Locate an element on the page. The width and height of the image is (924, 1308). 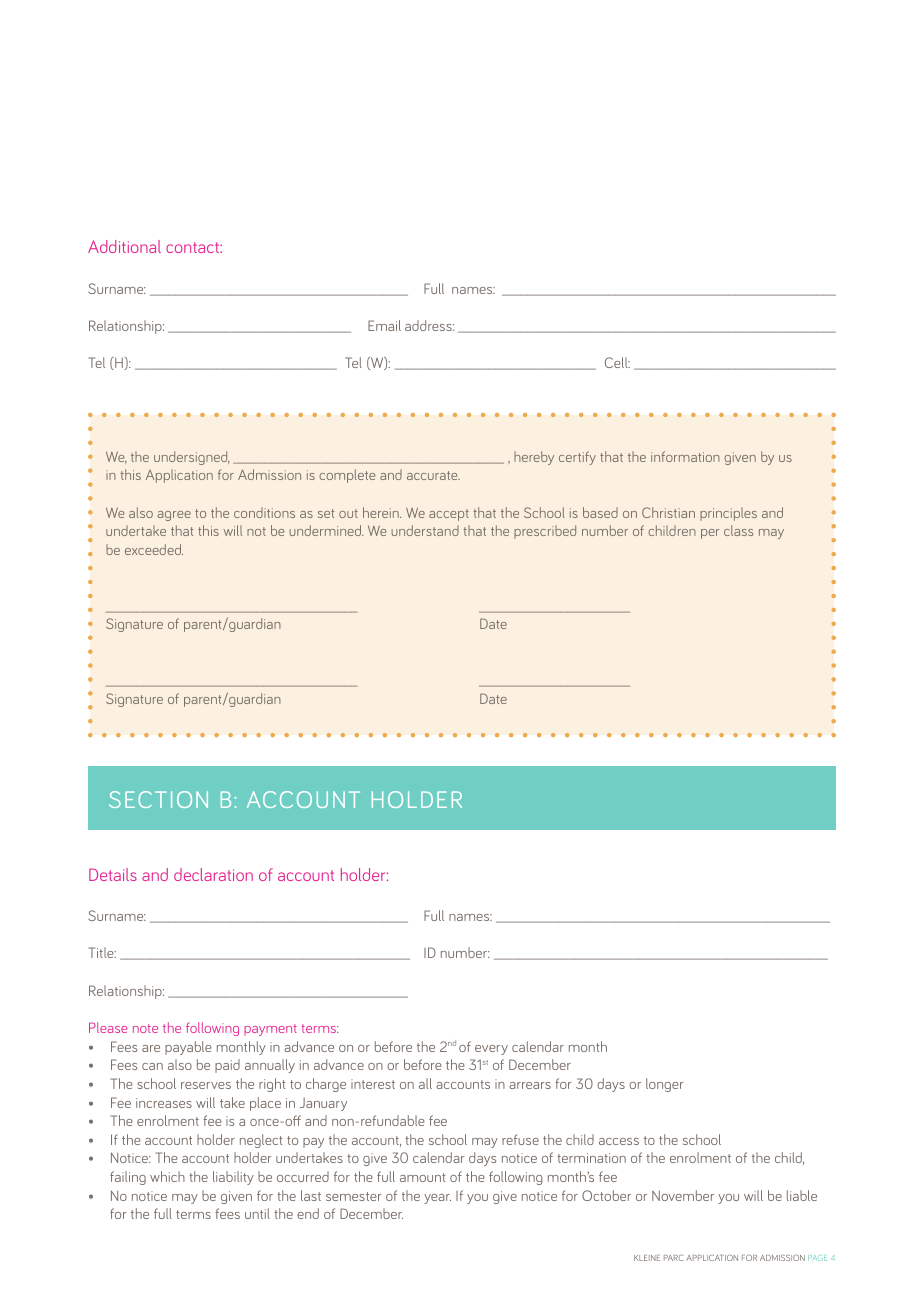
address is located at coordinates (429, 325).
